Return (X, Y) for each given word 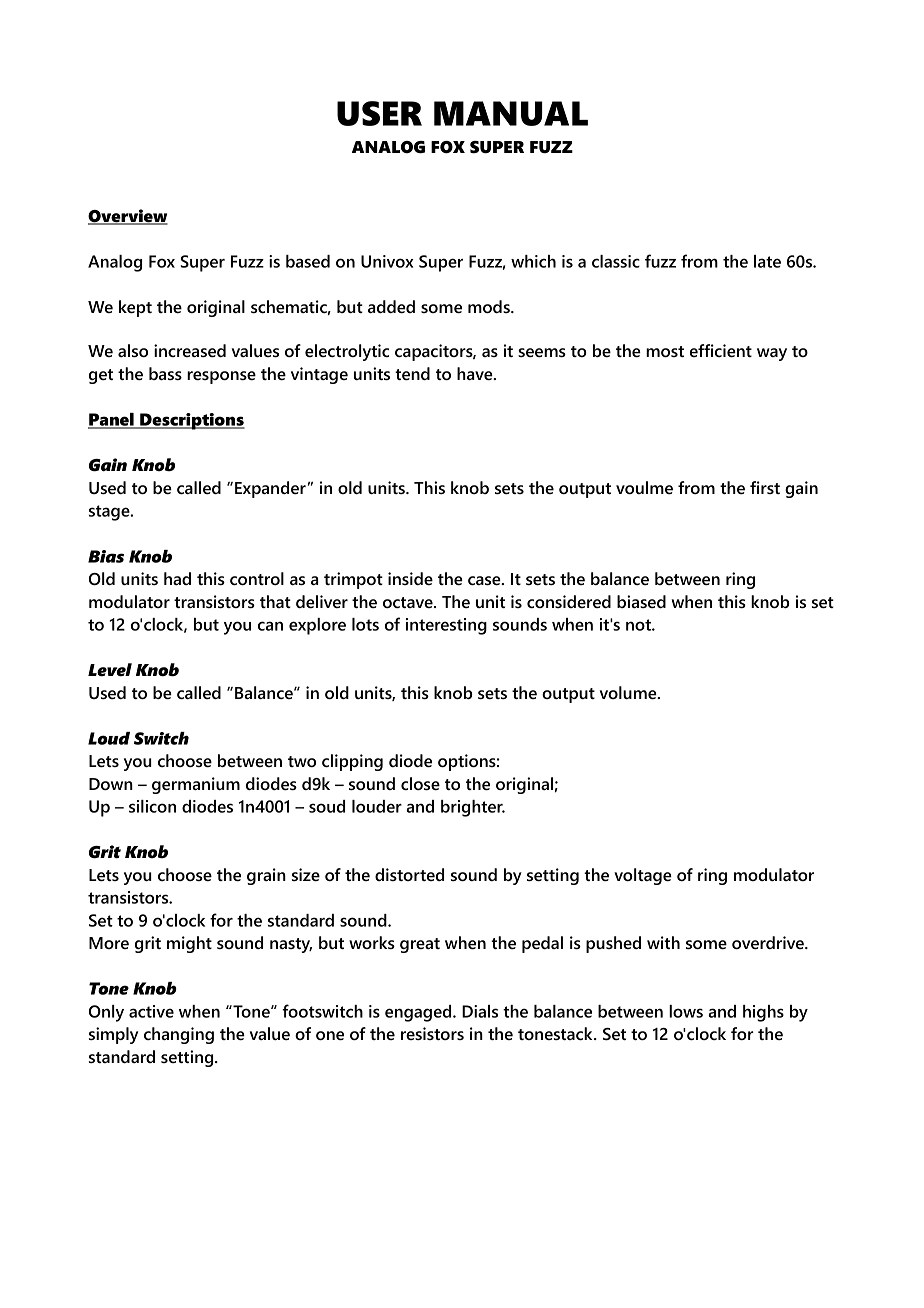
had (177, 578)
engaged (419, 1013)
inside (410, 578)
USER (379, 113)
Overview (128, 217)
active (151, 1011)
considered (569, 601)
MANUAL (511, 113)
